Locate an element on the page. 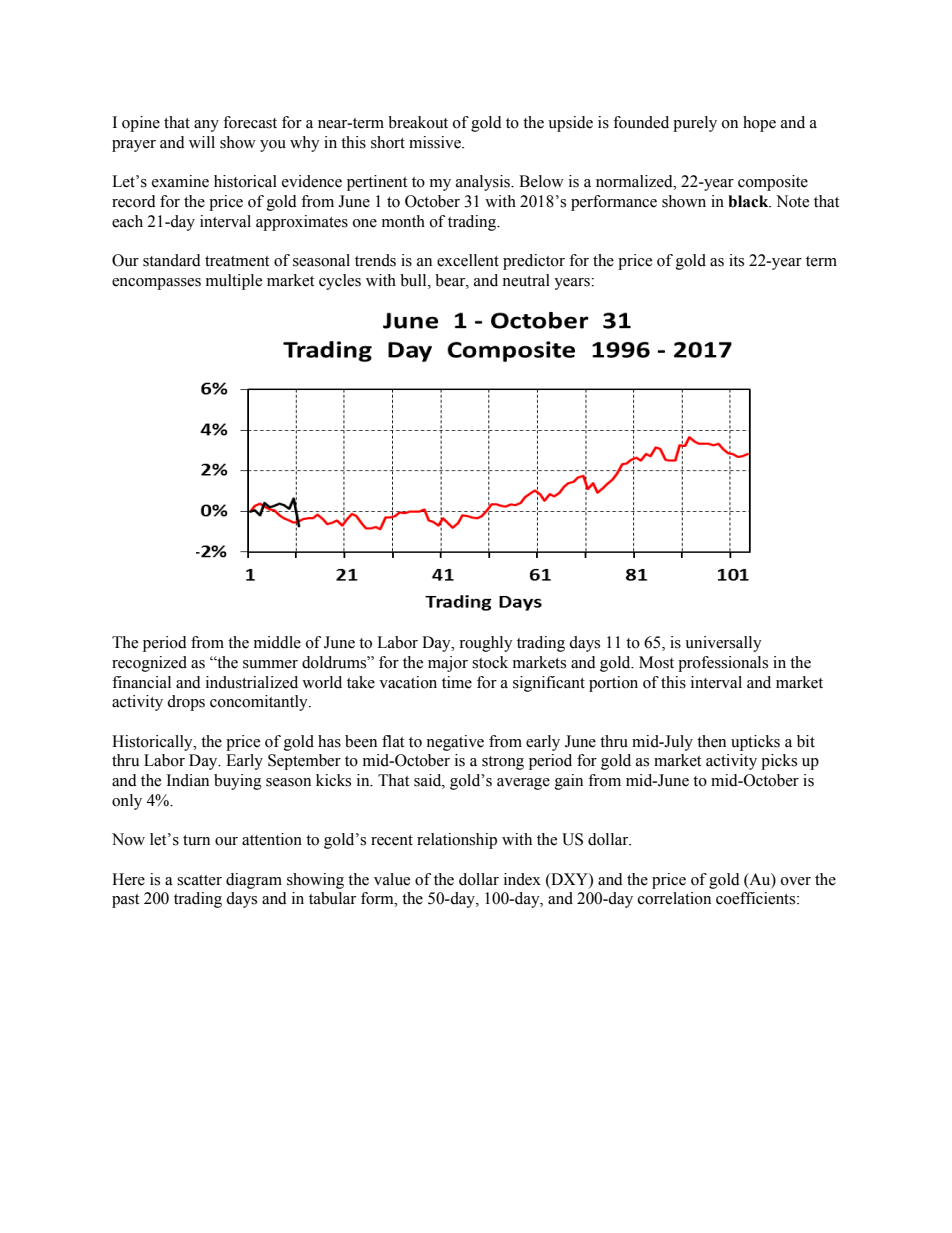 The height and width of the document is (1233, 952). roughly is located at coordinates (486, 644).
